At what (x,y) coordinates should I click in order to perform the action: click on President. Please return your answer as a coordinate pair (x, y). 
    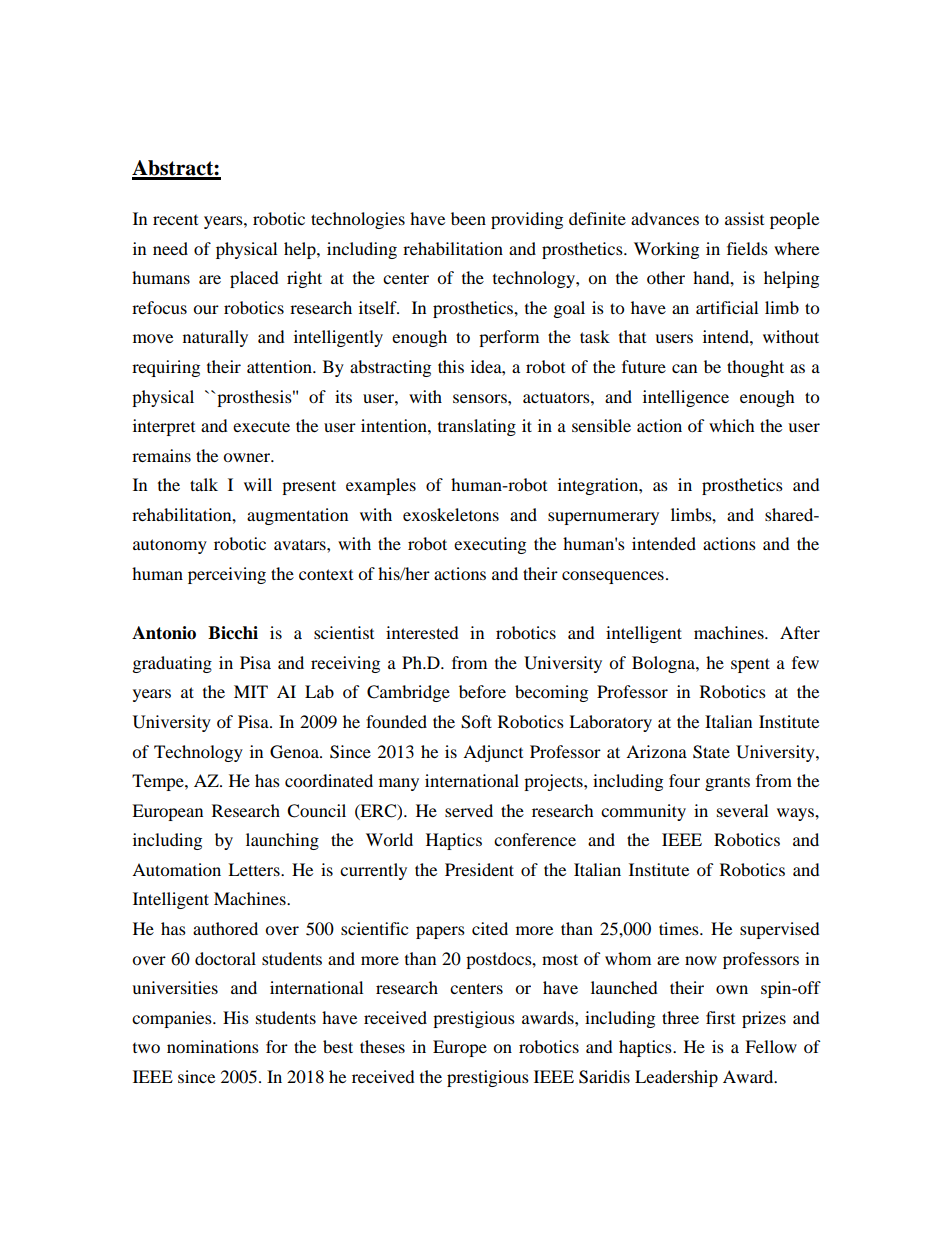
    Looking at the image, I should click on (479, 869).
